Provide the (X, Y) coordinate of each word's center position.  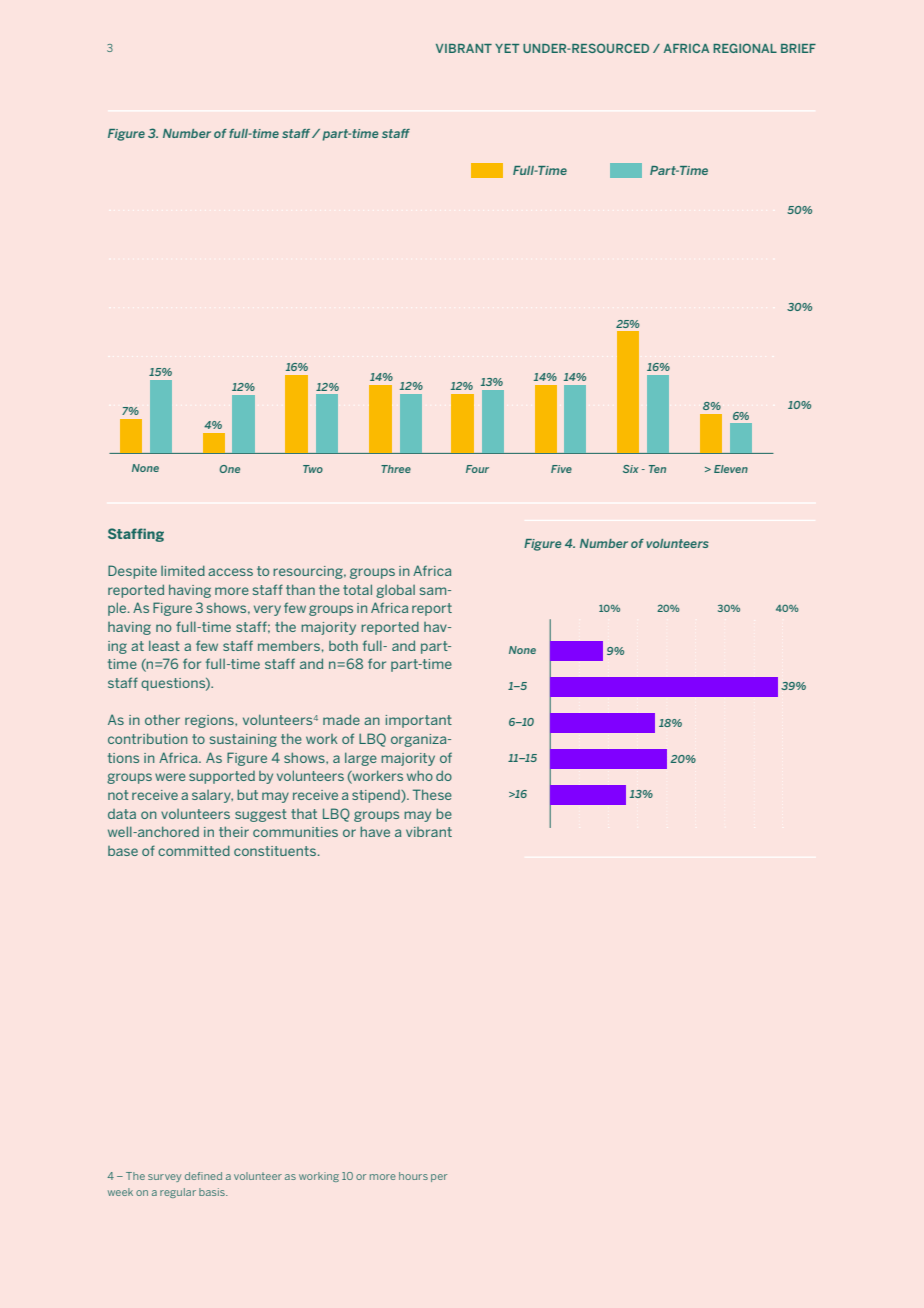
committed (194, 850)
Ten (657, 469)
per (439, 1178)
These (432, 794)
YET (507, 48)
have (375, 831)
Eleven (731, 469)
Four (477, 469)
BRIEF (798, 48)
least (164, 645)
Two (313, 469)
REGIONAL (745, 48)
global (395, 591)
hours (413, 1176)
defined (203, 1176)
